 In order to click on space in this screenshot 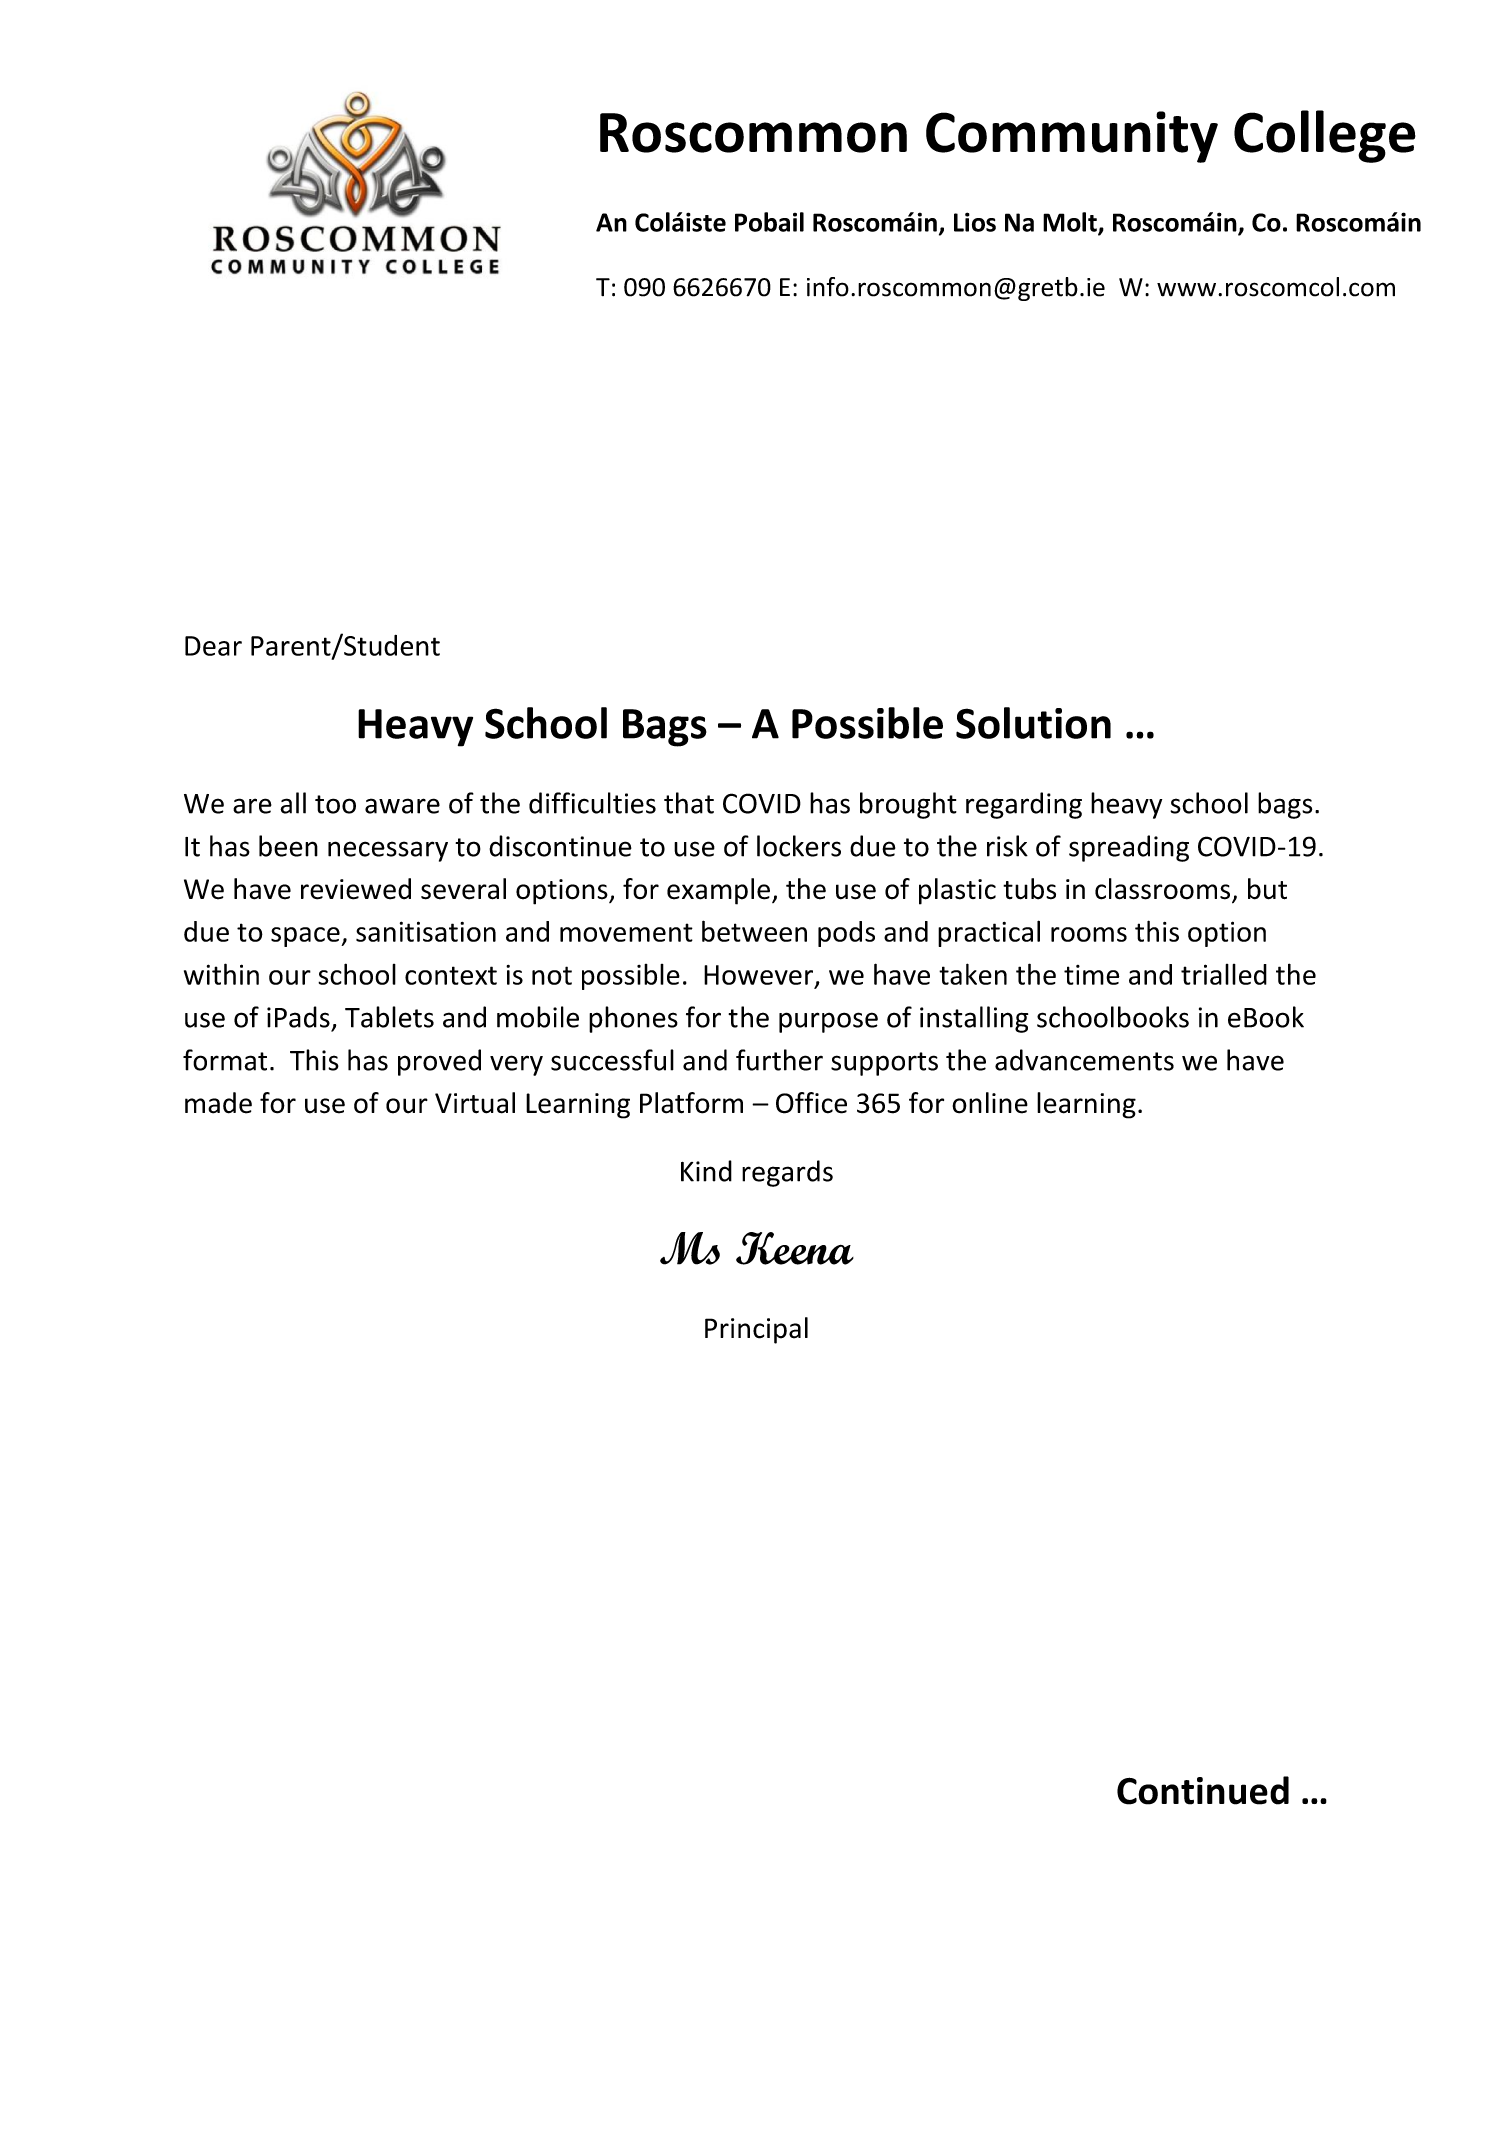, I will do `click(306, 937)`.
